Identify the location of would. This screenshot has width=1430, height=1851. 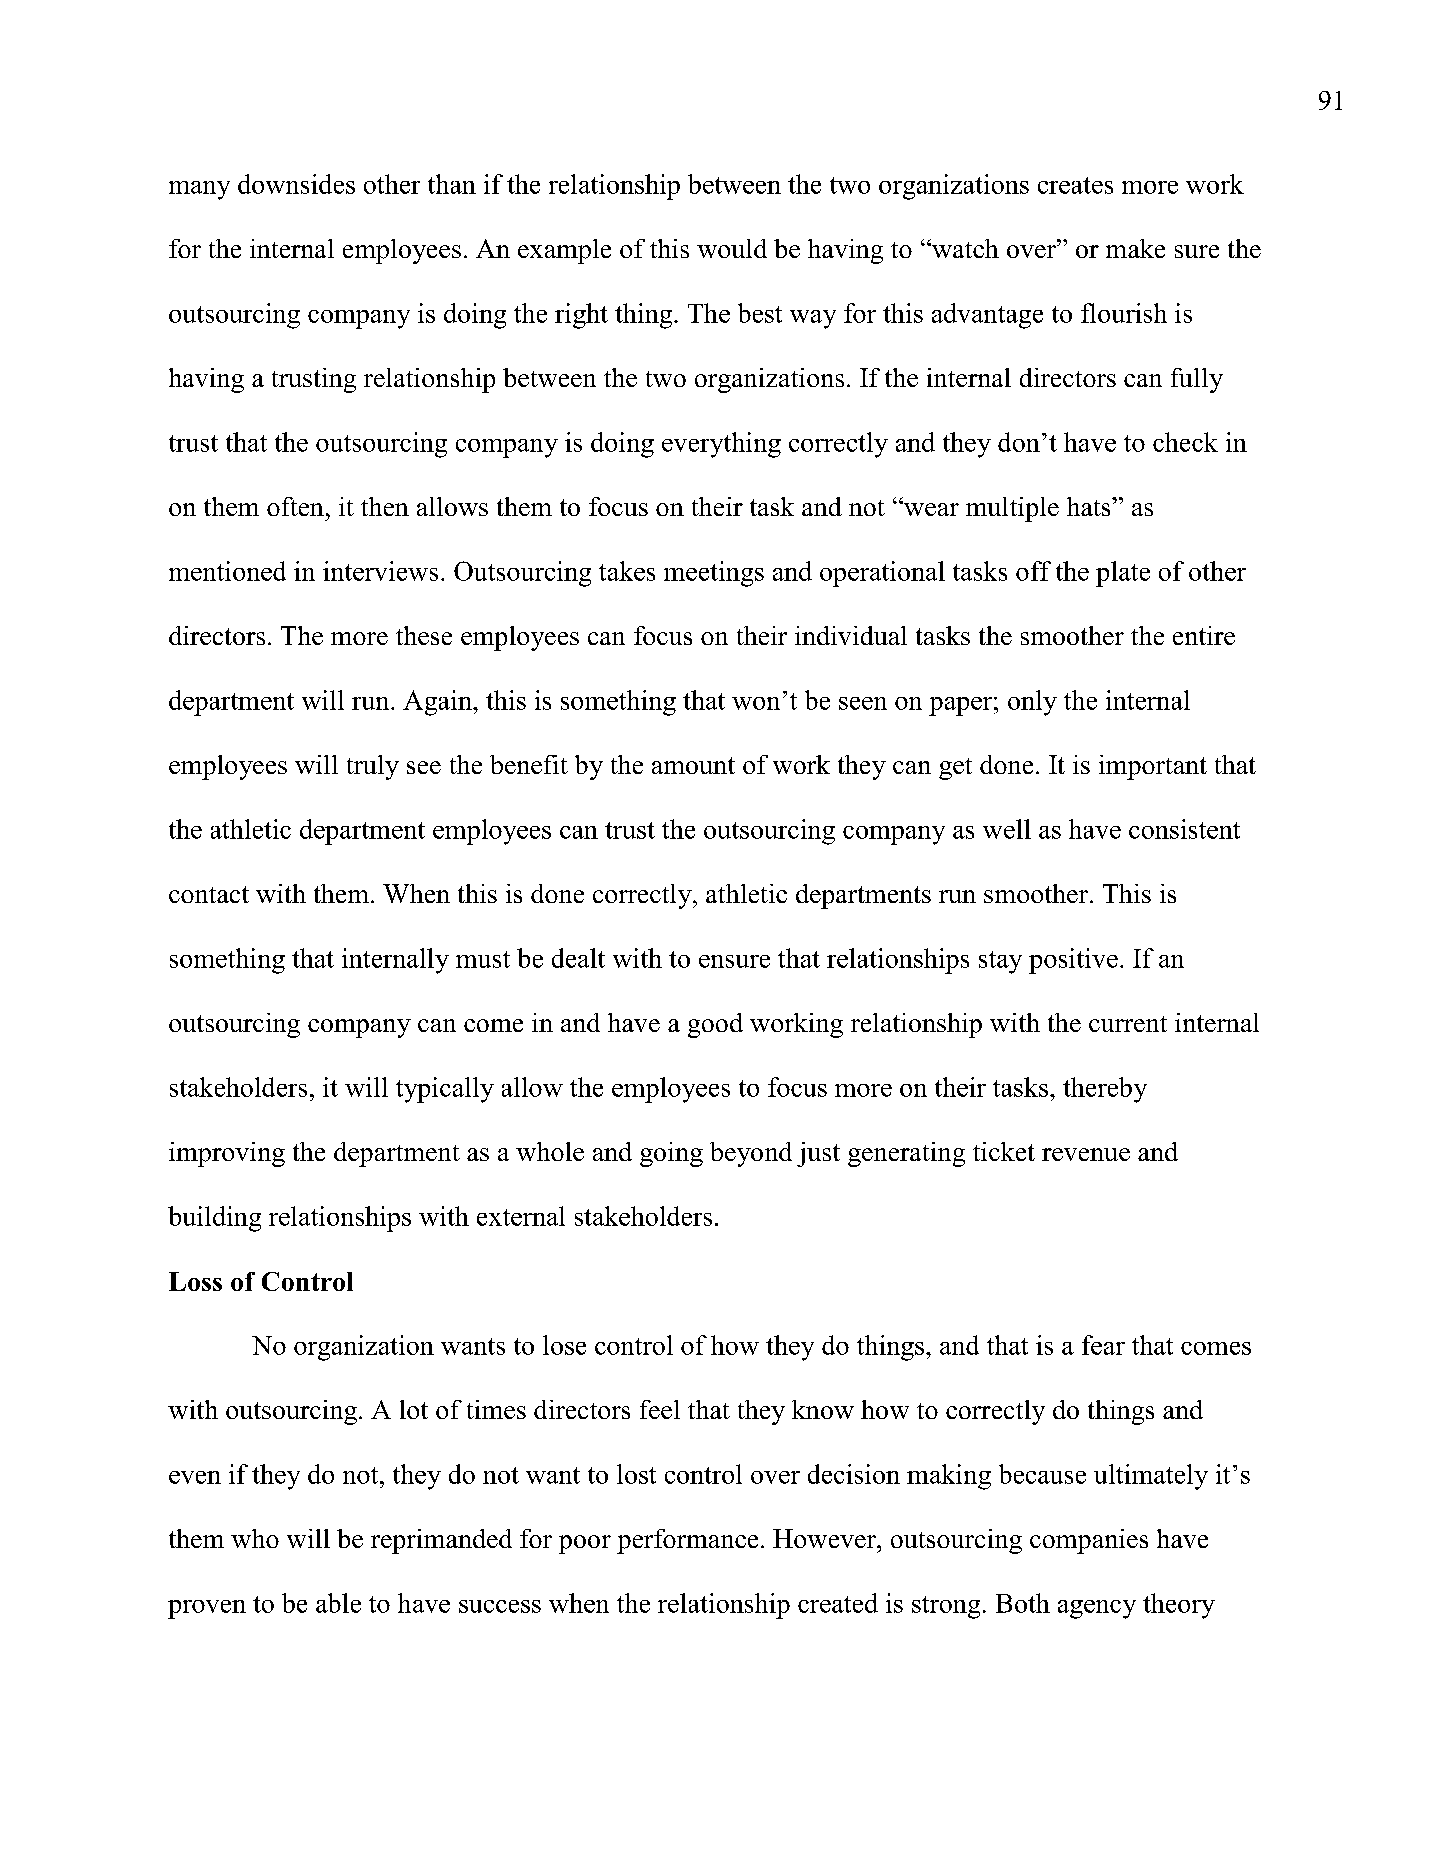
(732, 248).
